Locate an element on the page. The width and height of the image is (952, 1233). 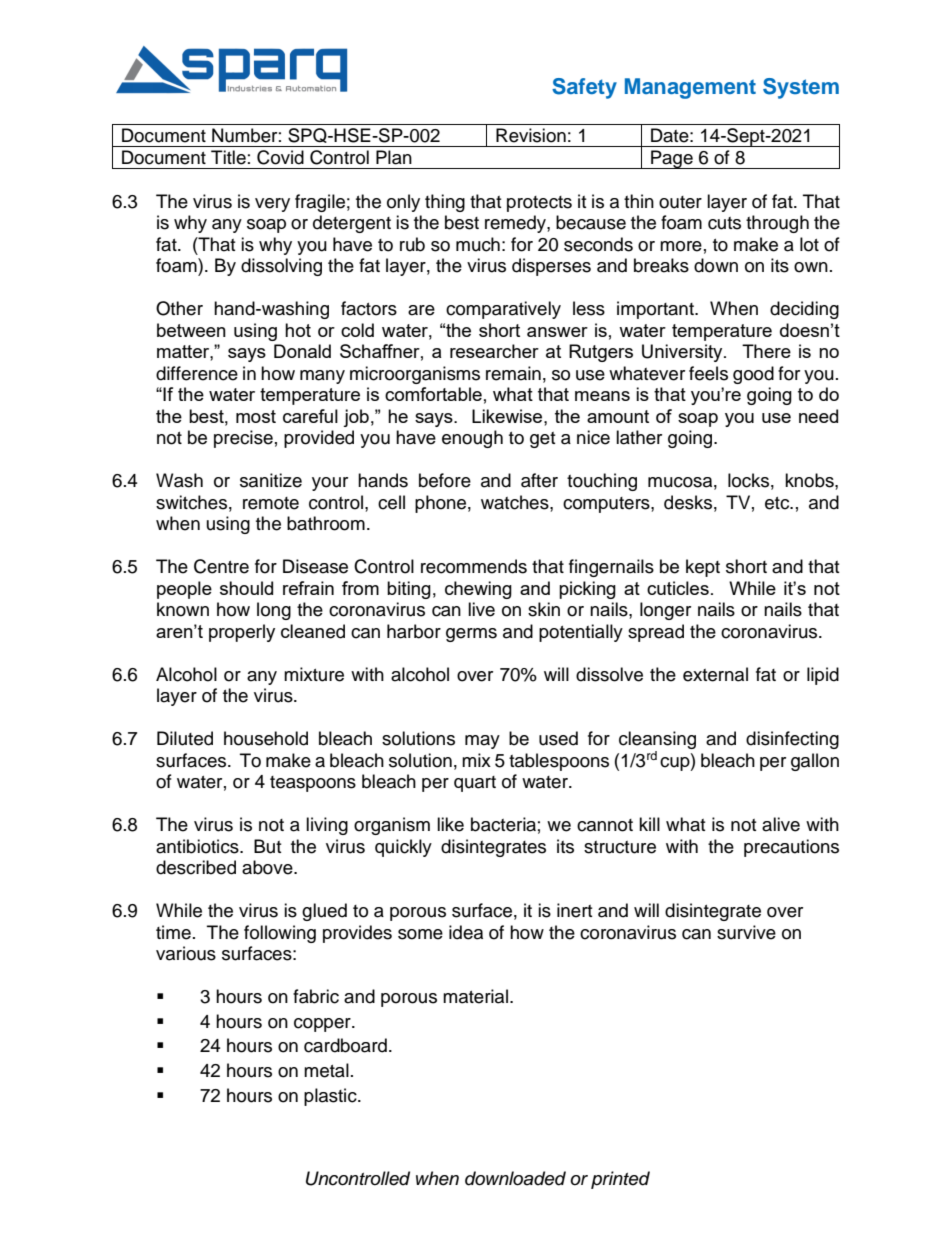
very is located at coordinates (272, 205).
